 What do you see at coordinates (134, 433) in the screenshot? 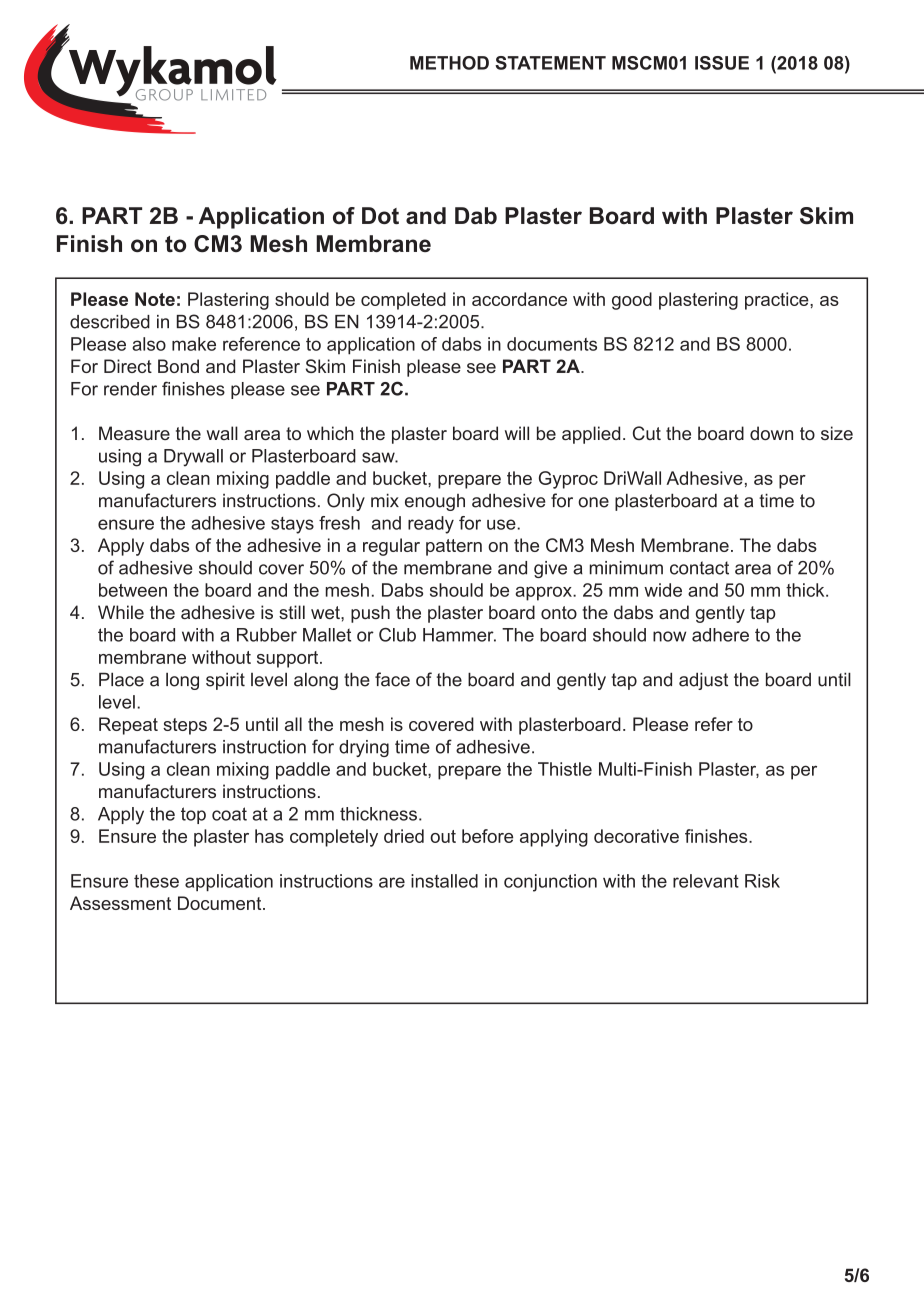
I see `Measure` at bounding box center [134, 433].
